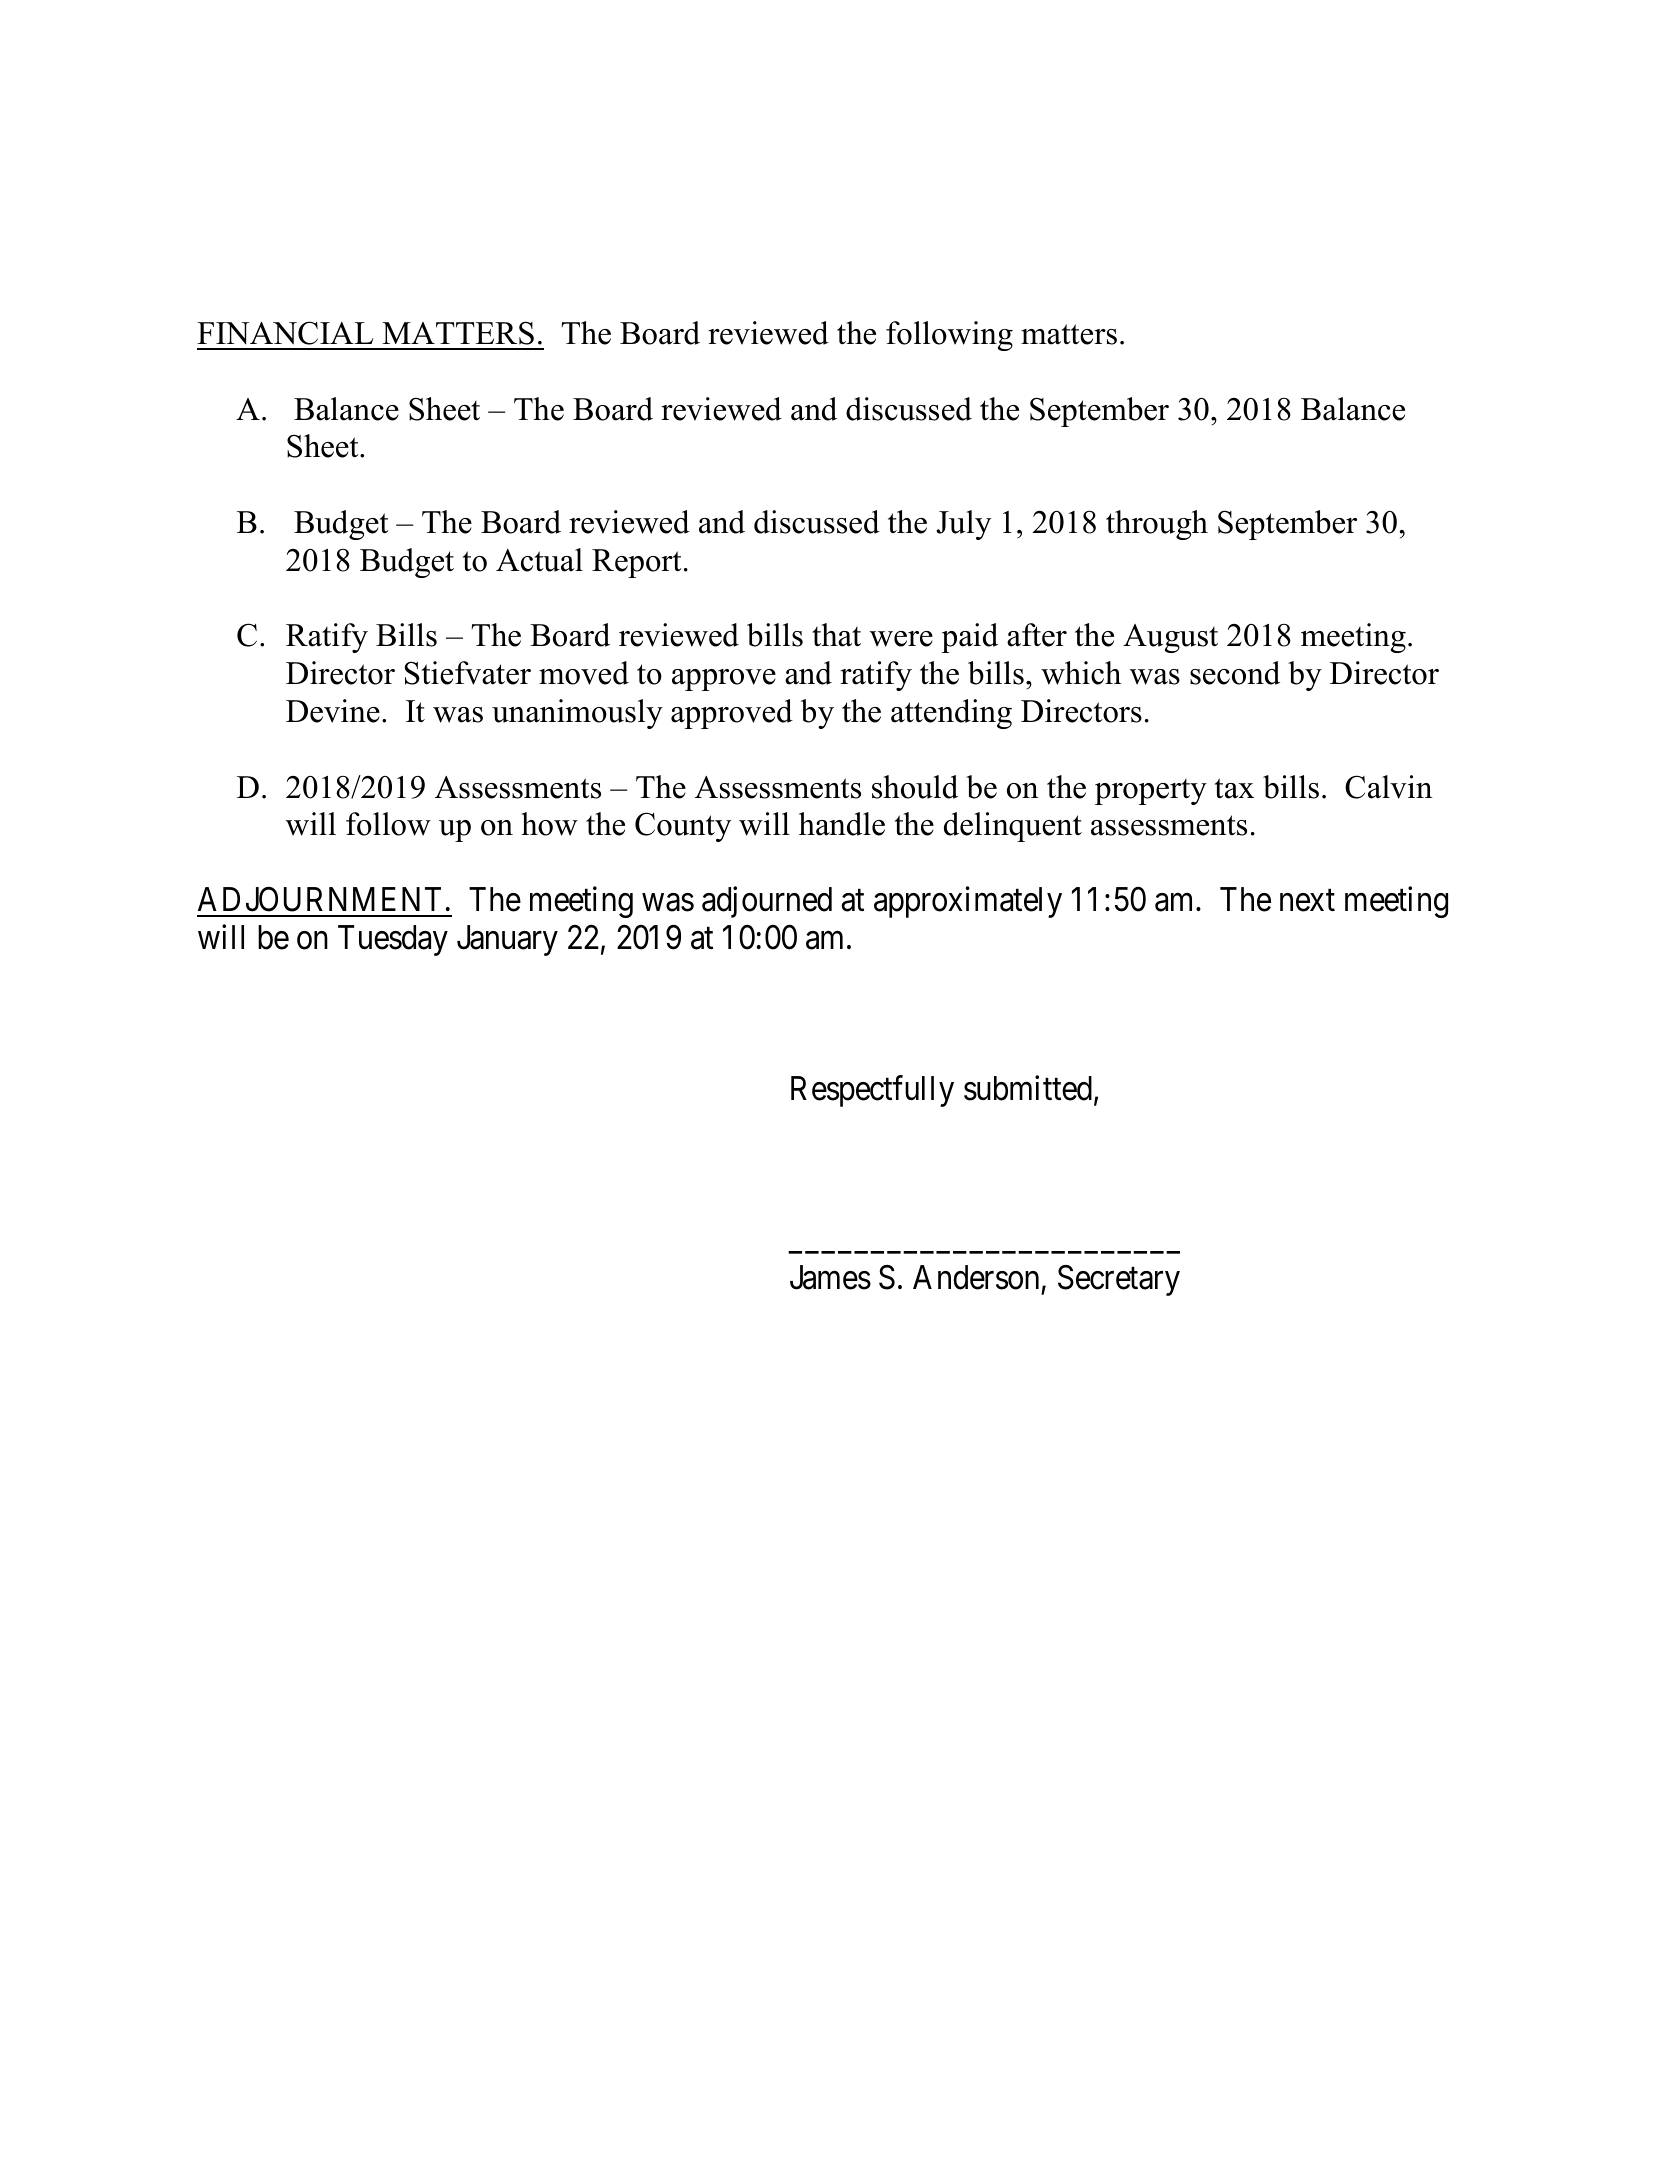 This document has height=2169, width=1676. What do you see at coordinates (285, 333) in the document?
I see `FINANCIAL` at bounding box center [285, 333].
